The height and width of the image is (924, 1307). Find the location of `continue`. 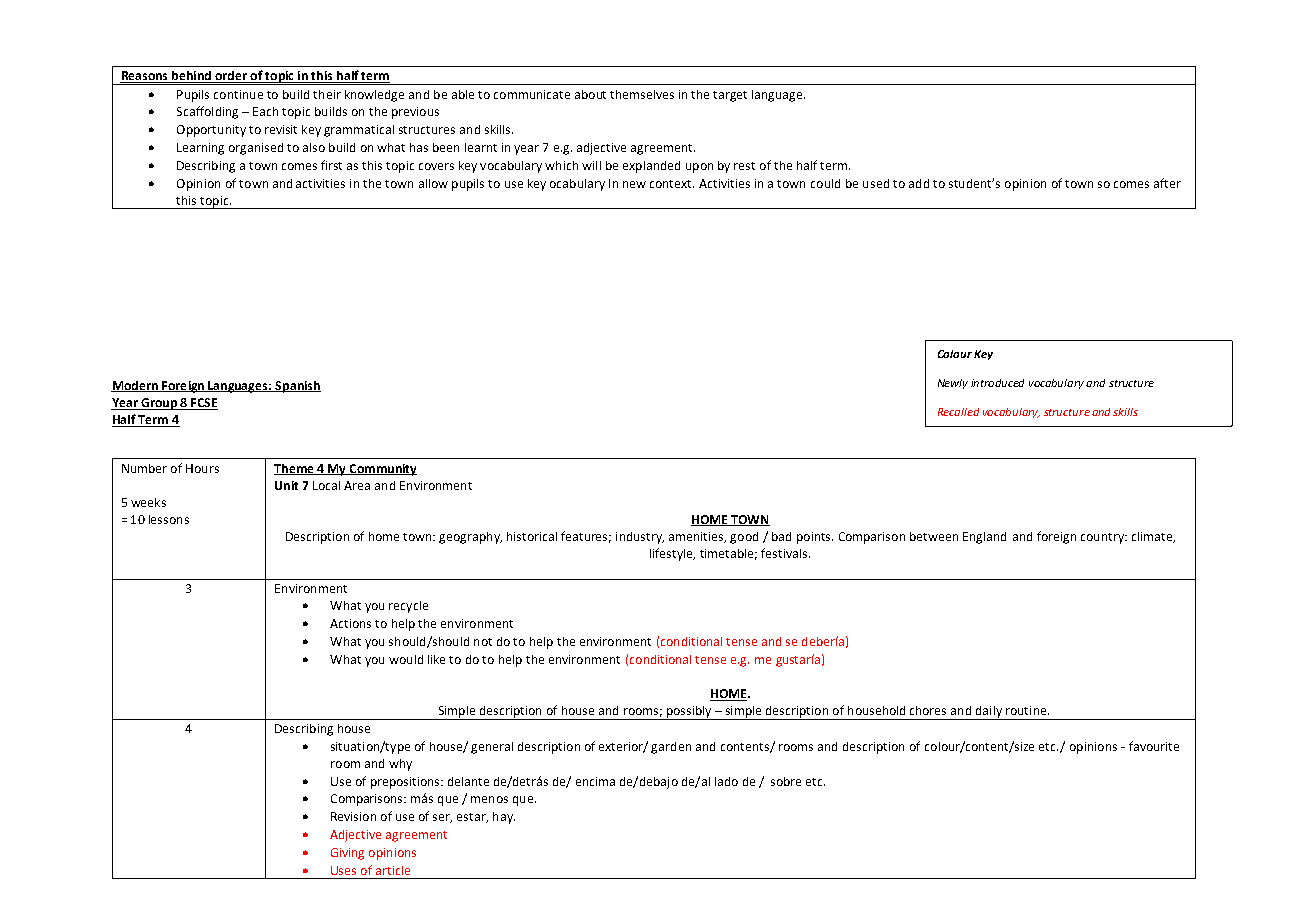

continue is located at coordinates (238, 94).
